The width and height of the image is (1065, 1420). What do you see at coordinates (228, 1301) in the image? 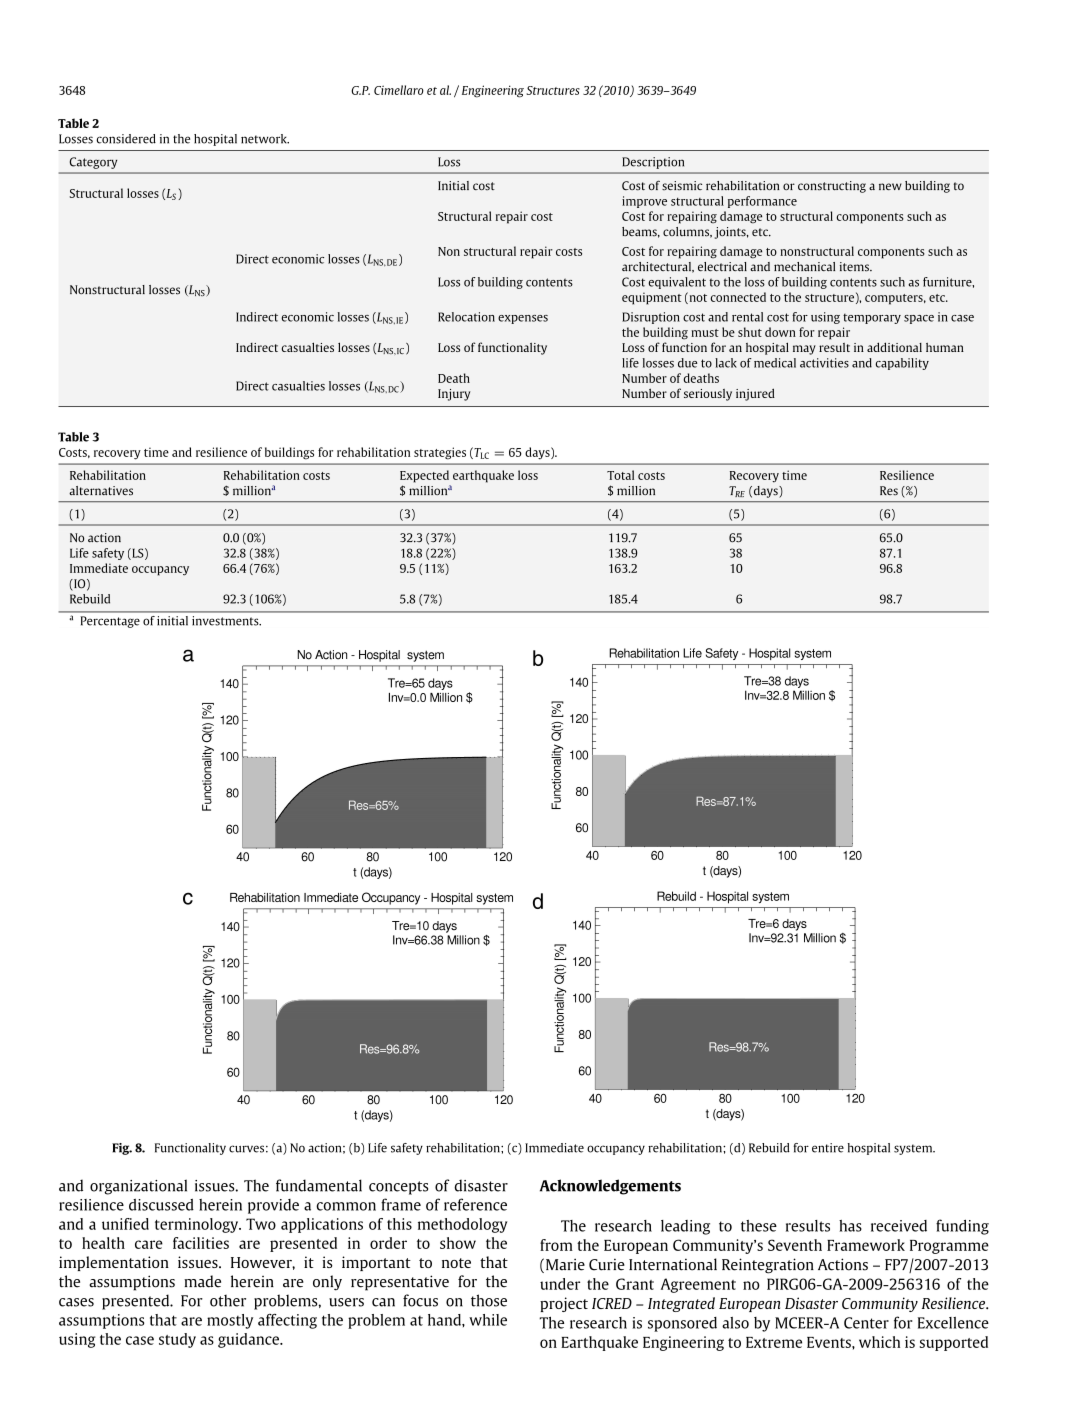
I see `other` at bounding box center [228, 1301].
